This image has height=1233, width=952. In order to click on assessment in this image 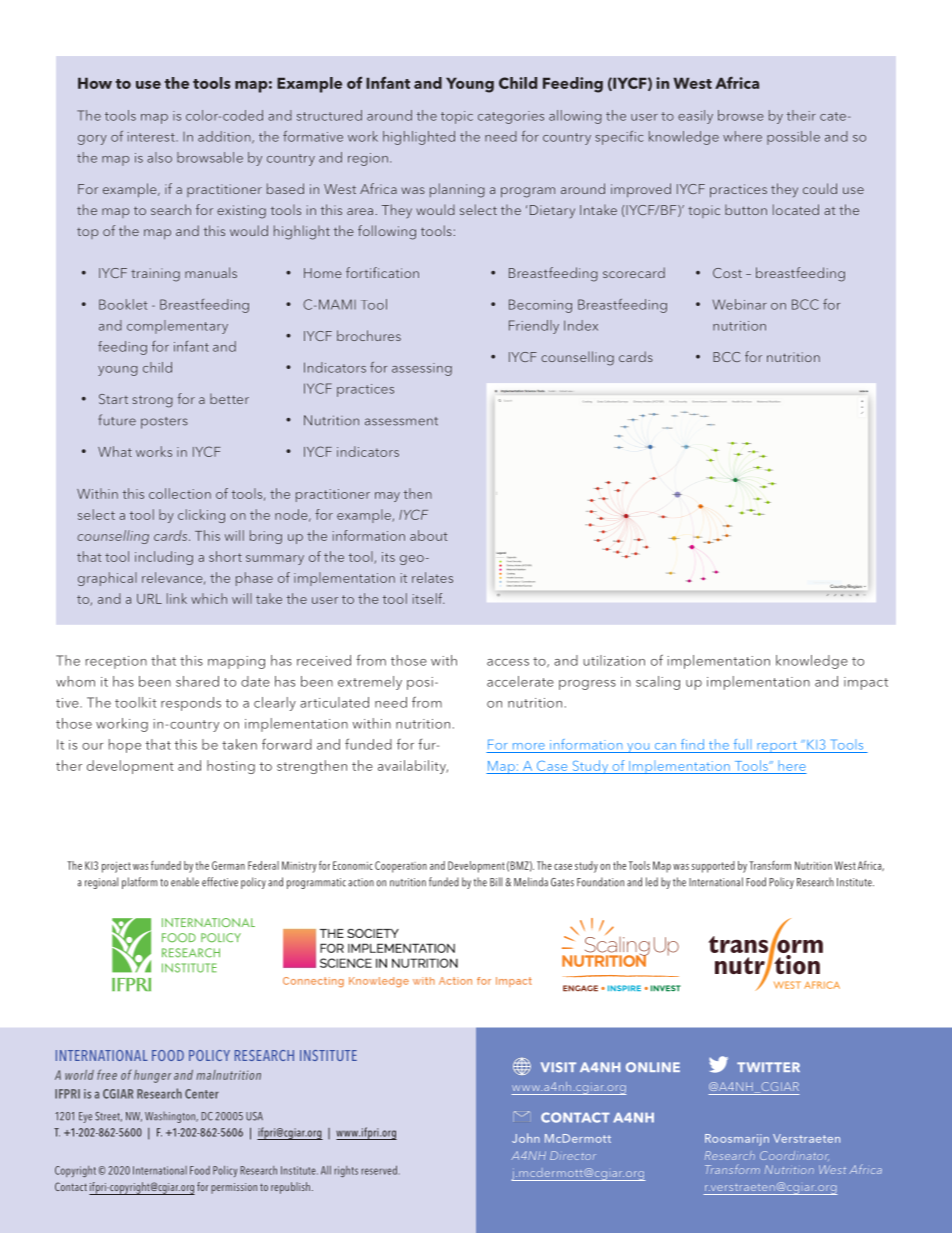, I will do `click(401, 421)`.
